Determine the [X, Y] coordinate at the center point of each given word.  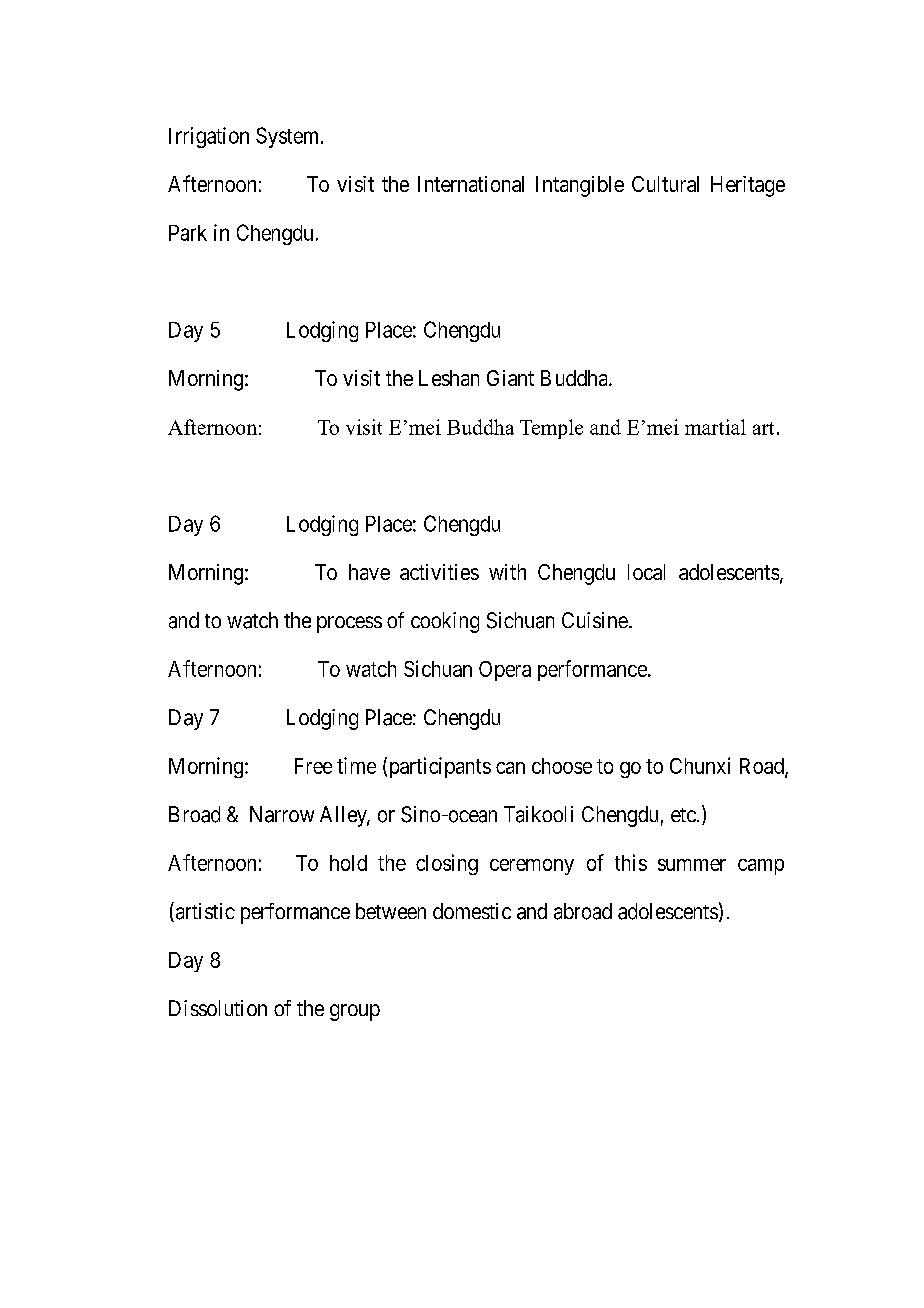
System [289, 137]
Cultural [665, 184]
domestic [472, 911]
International [471, 184]
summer [692, 865]
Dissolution [218, 1008]
